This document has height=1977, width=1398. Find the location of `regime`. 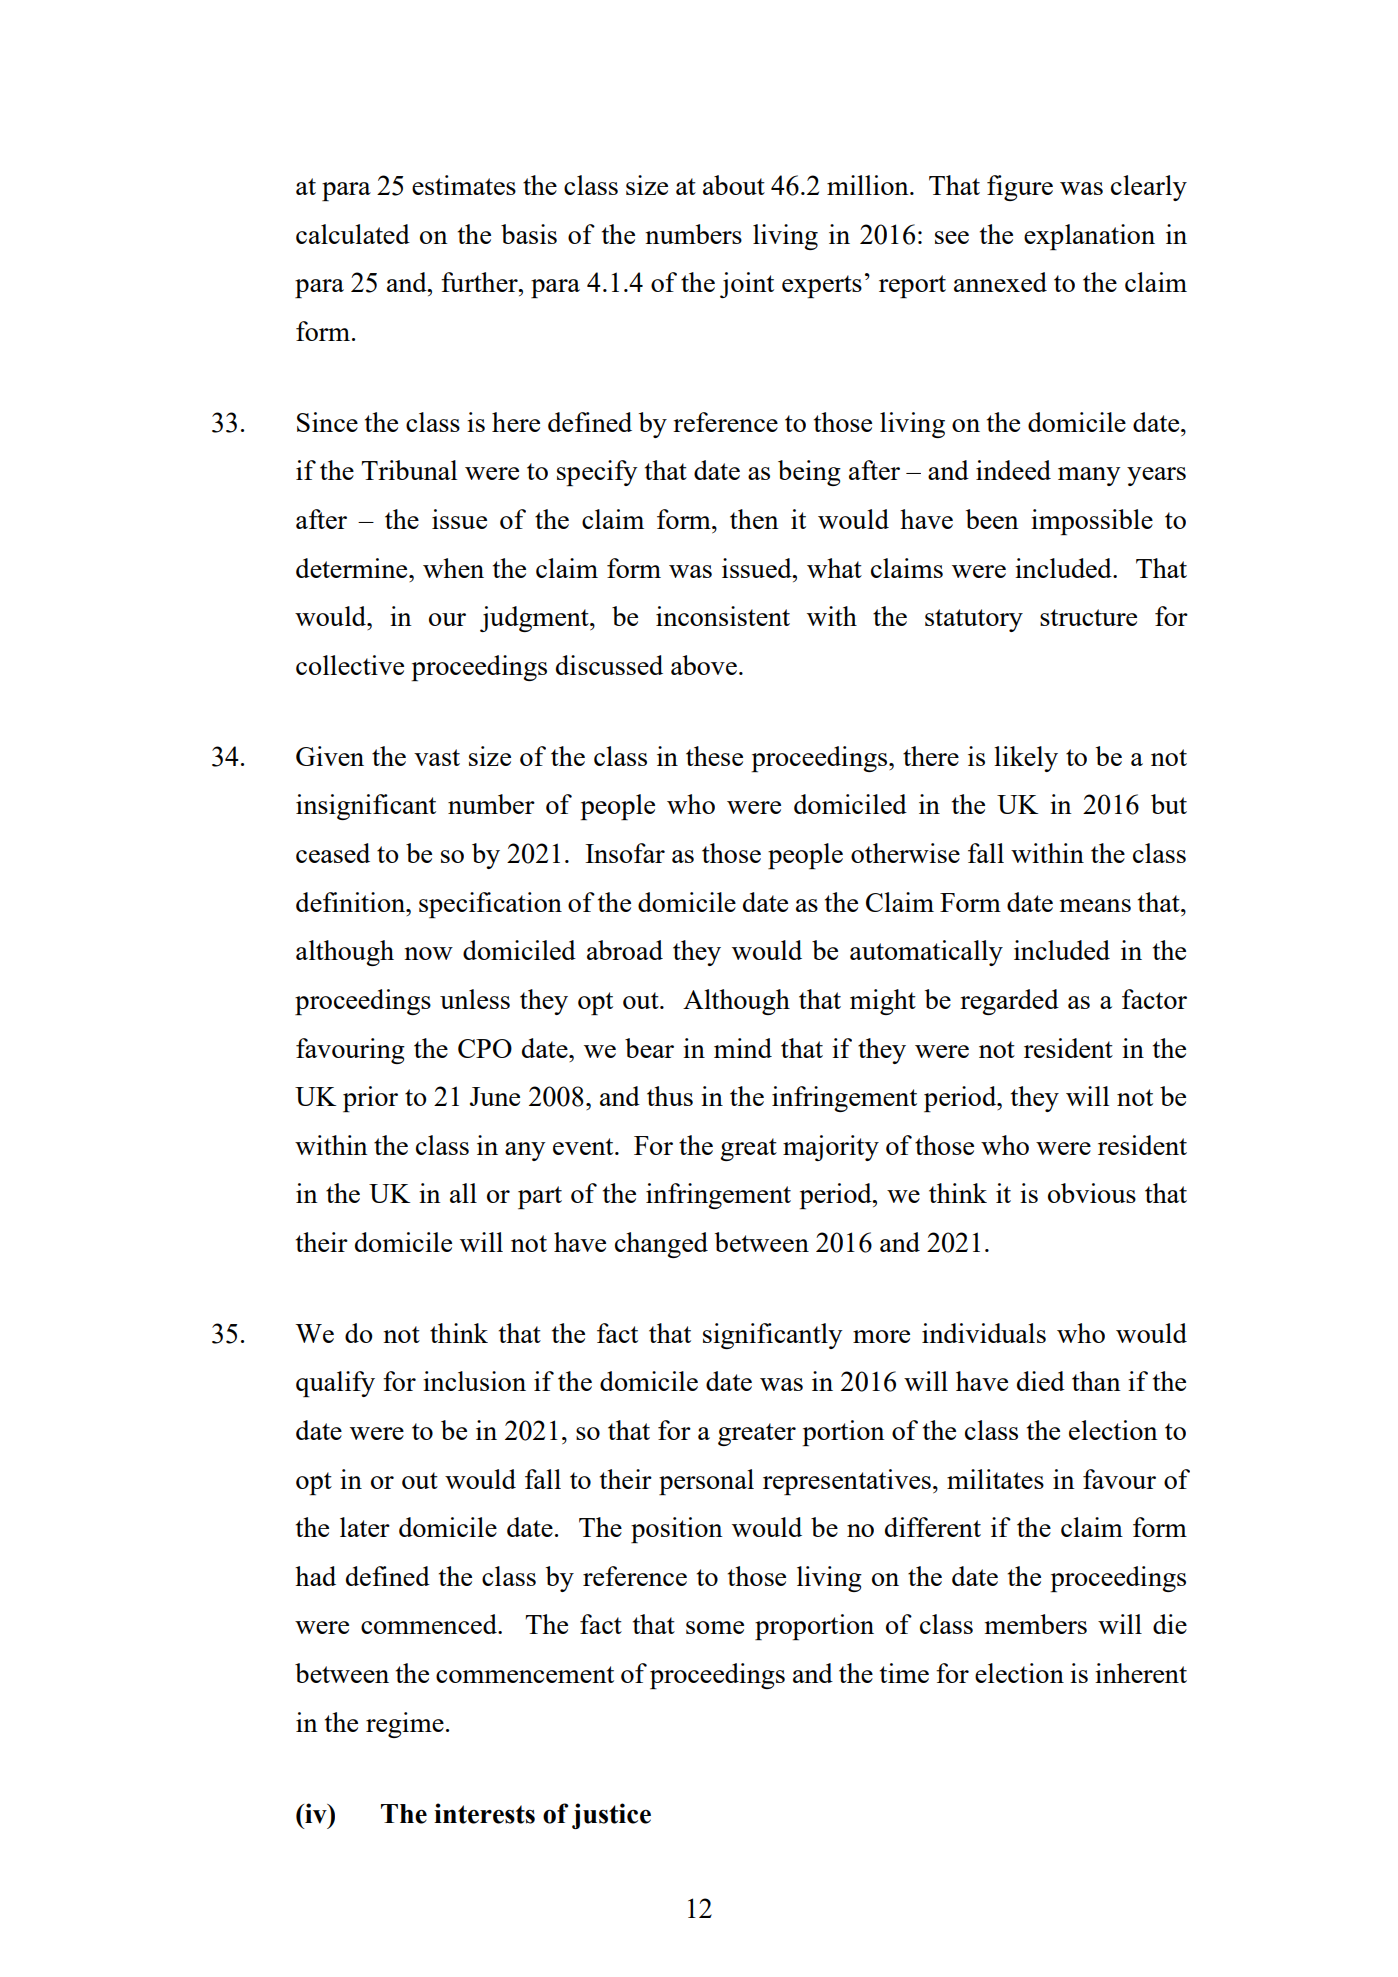

regime is located at coordinates (405, 1725).
